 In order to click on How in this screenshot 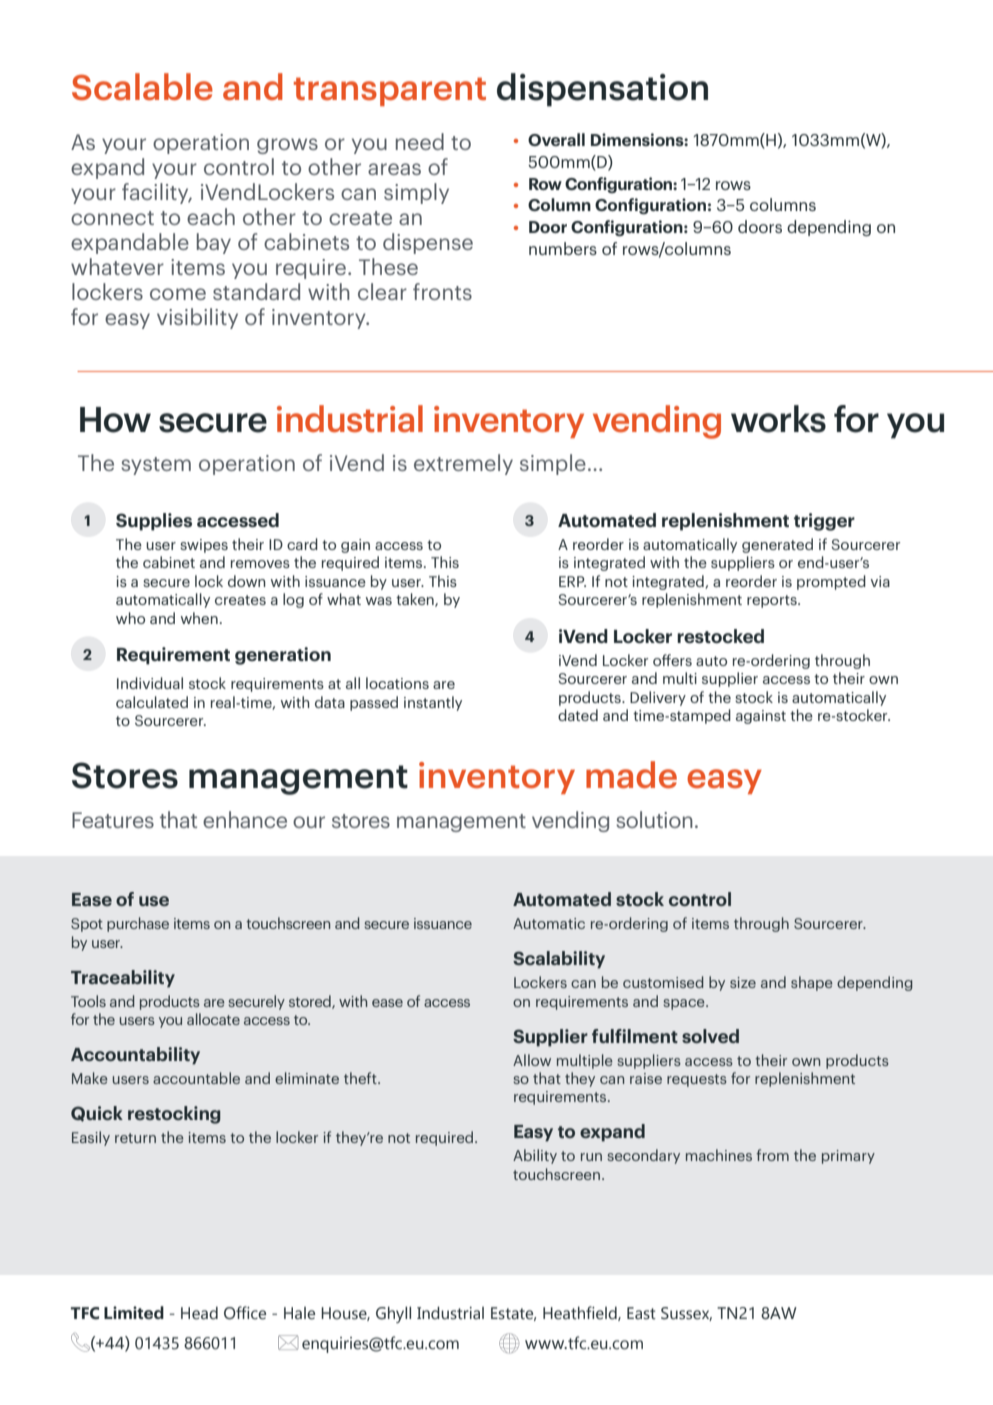, I will do `click(115, 420)`.
